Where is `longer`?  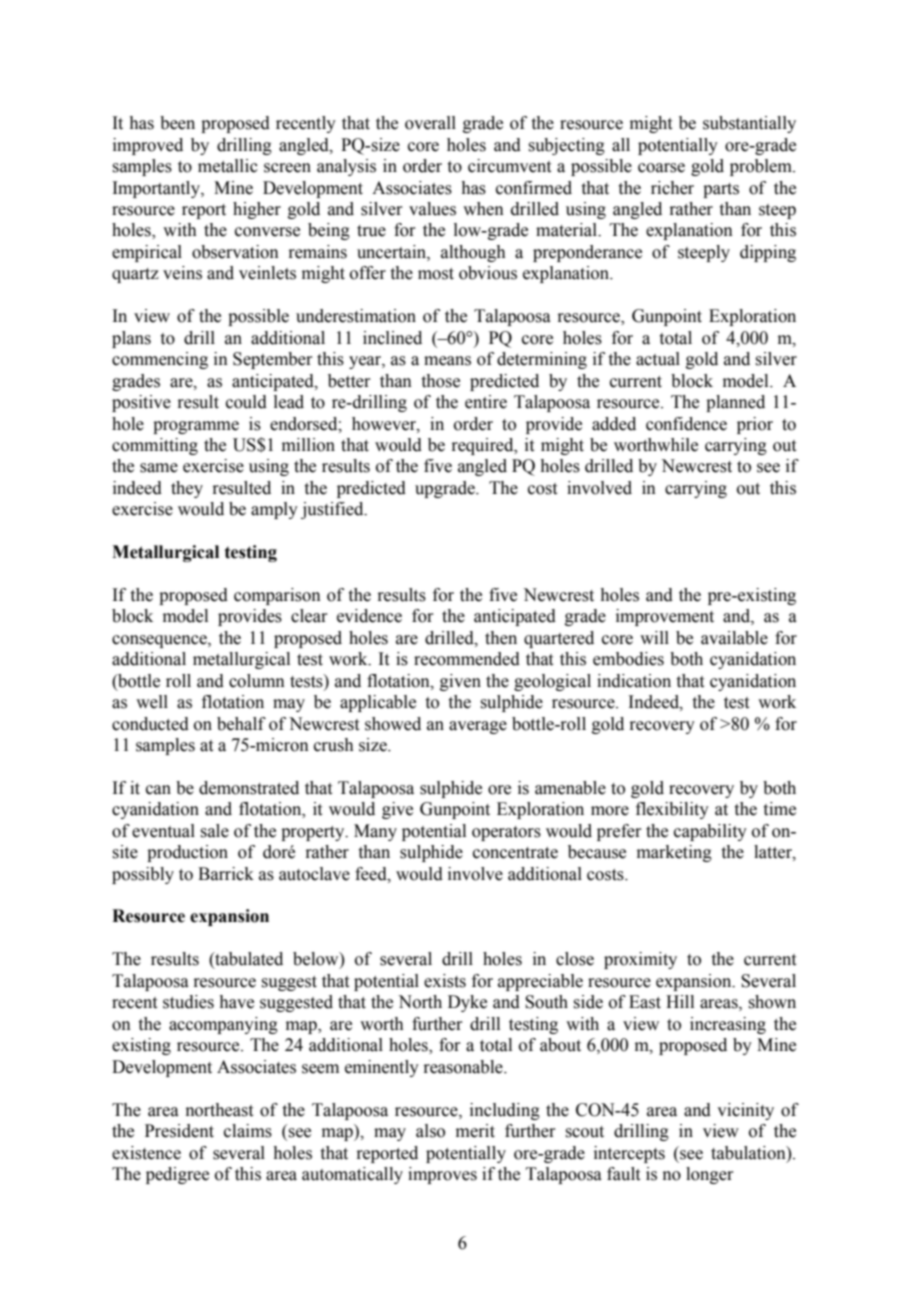
longer is located at coordinates (710, 1175).
